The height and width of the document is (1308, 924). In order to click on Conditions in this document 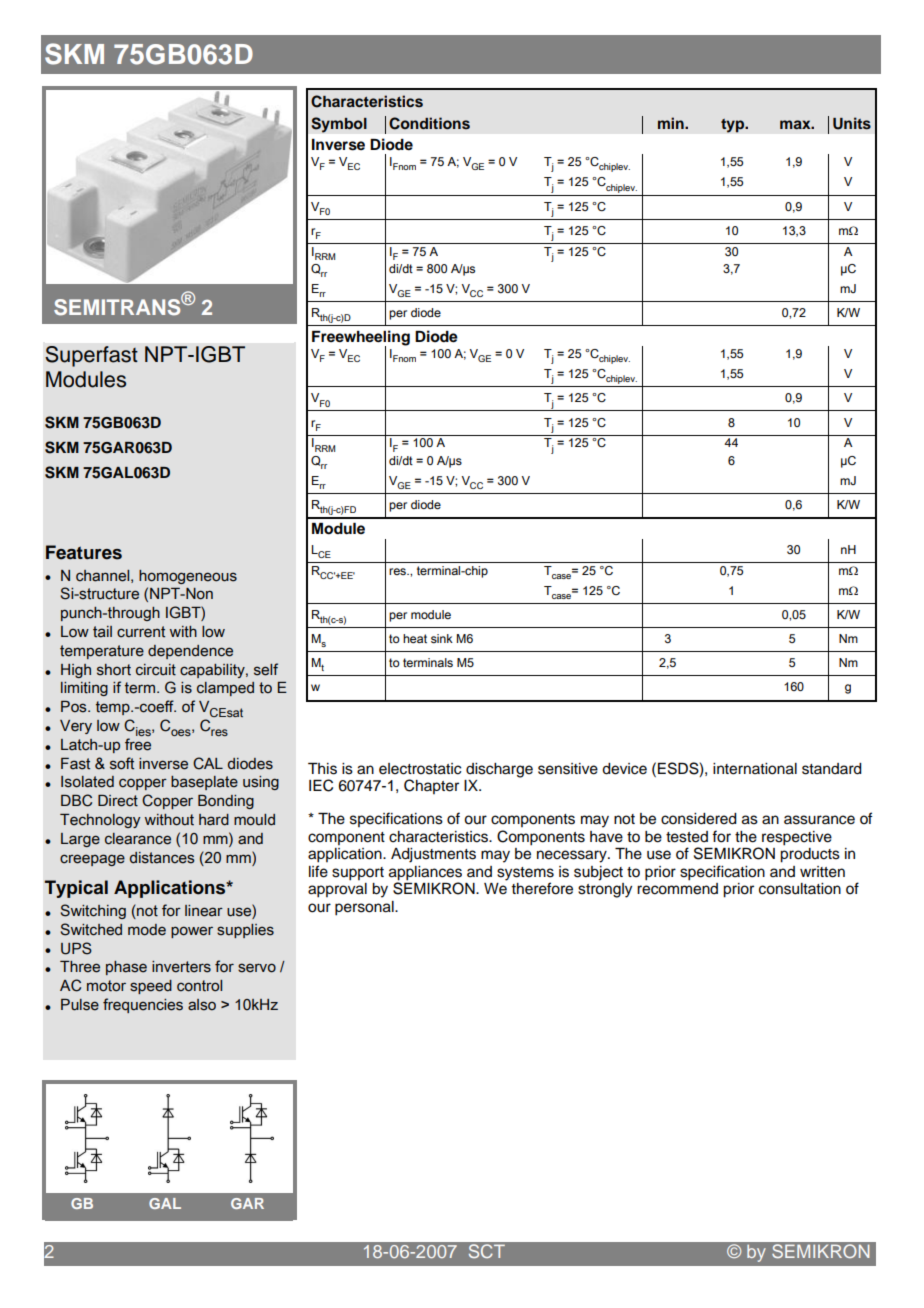, I will do `click(429, 123)`.
